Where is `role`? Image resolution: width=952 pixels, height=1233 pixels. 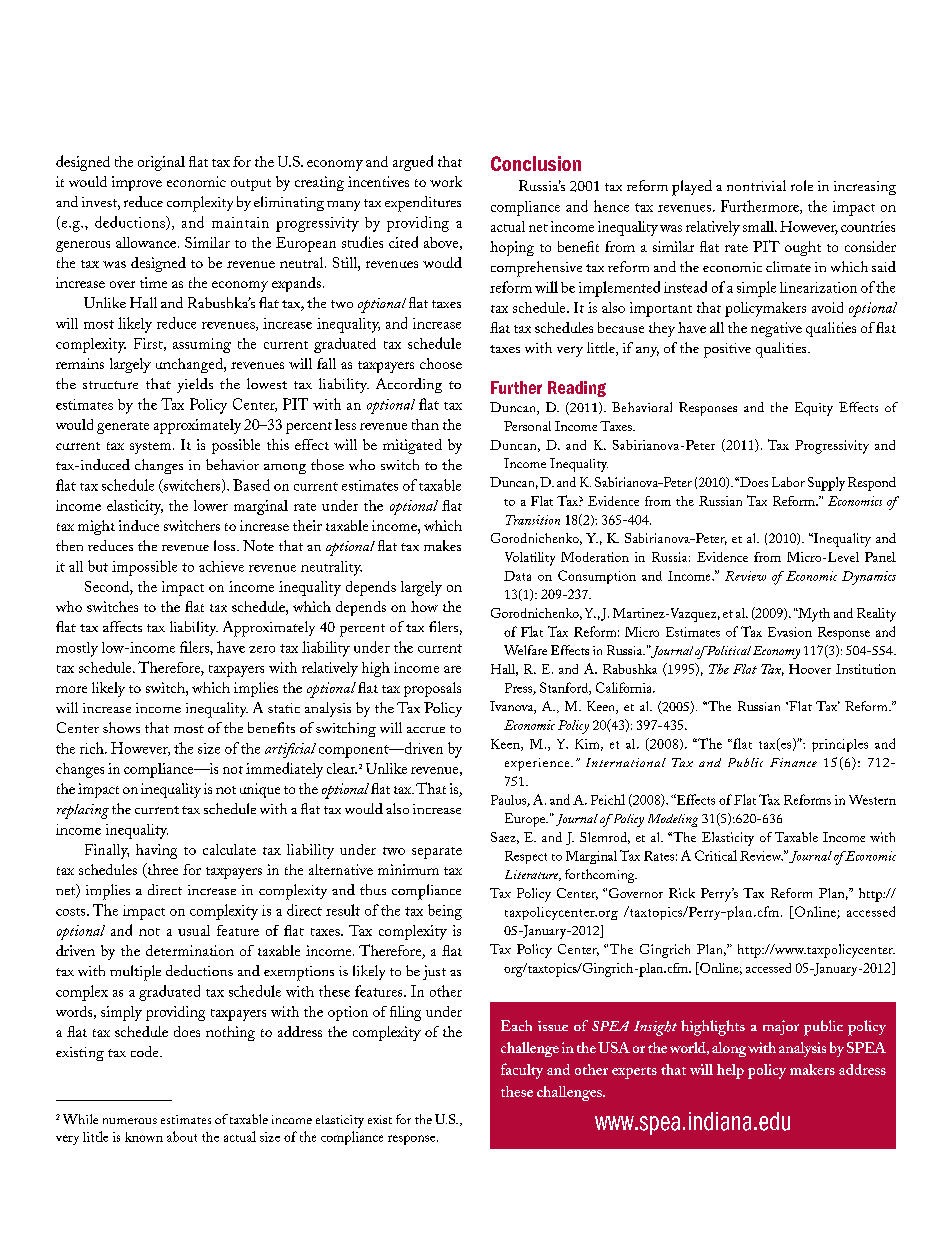
role is located at coordinates (802, 185).
